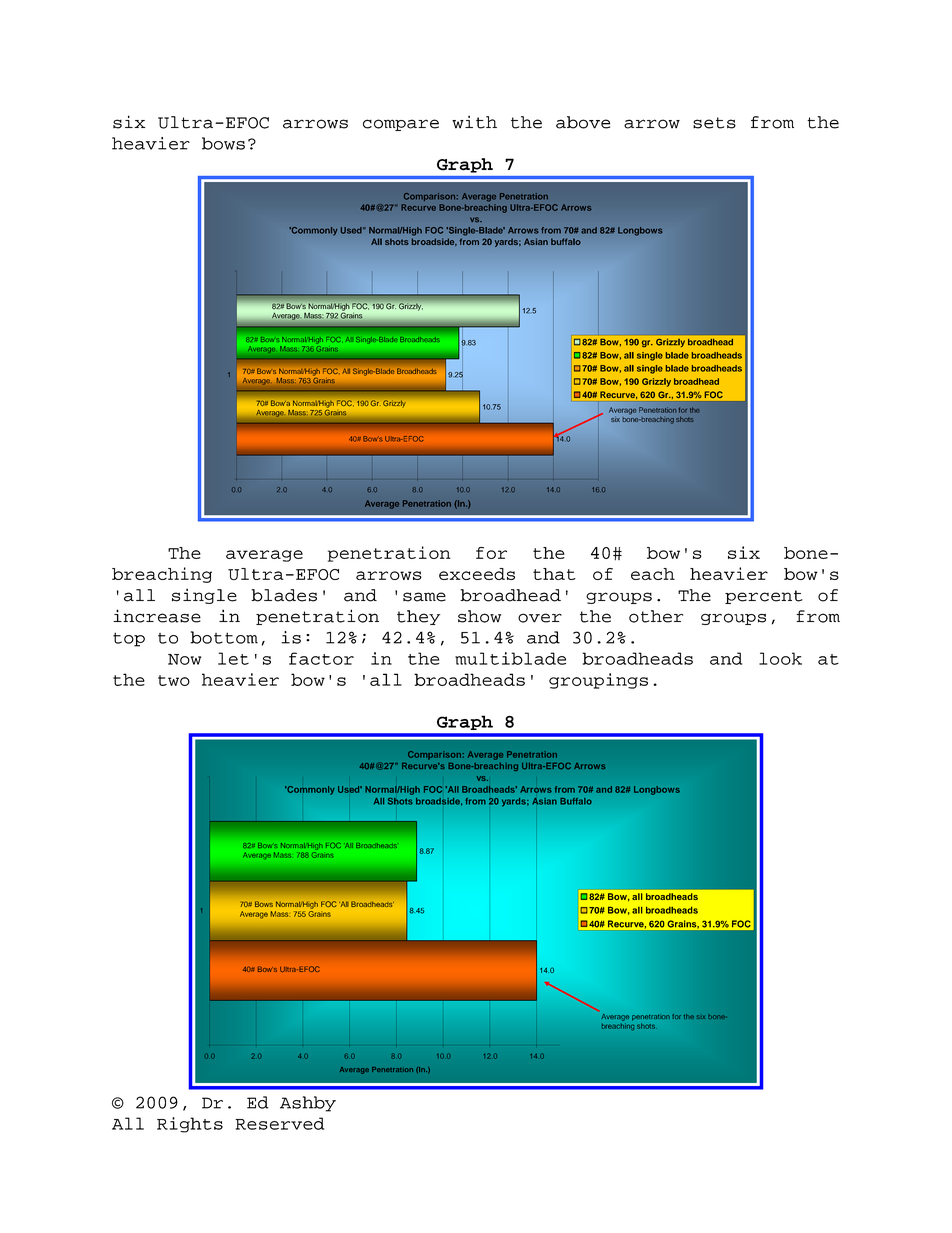 This image has width=952, height=1233. I want to click on exceeds, so click(477, 574).
